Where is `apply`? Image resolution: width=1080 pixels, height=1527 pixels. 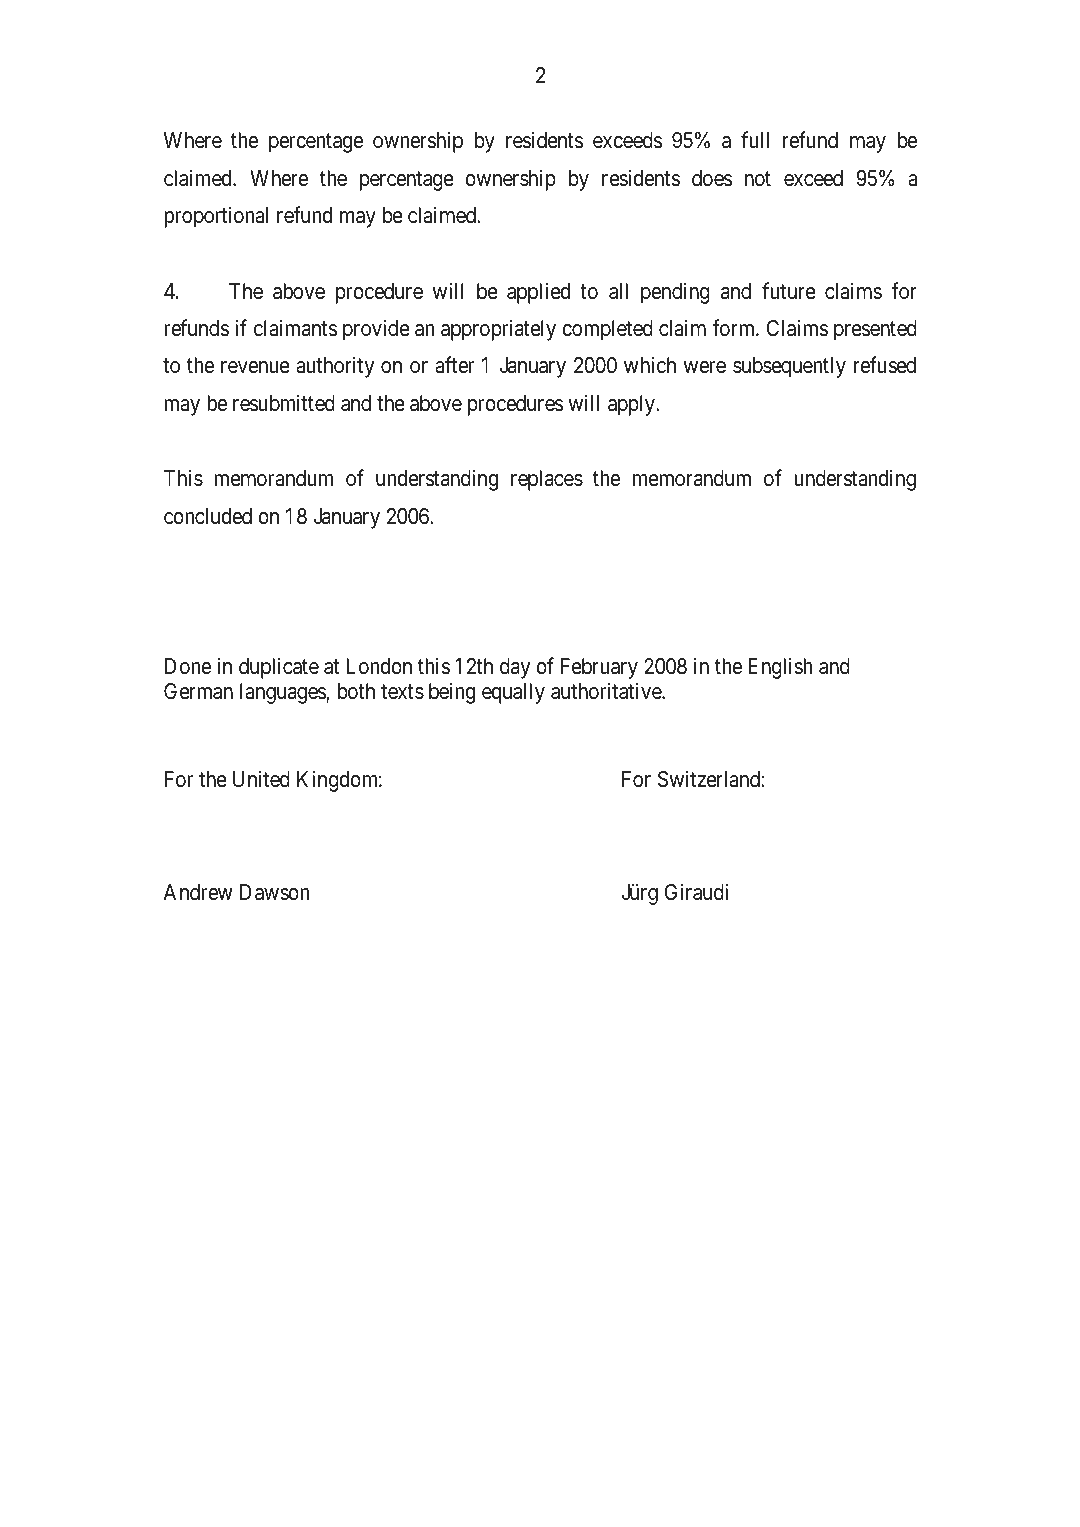
apply is located at coordinates (633, 405).
